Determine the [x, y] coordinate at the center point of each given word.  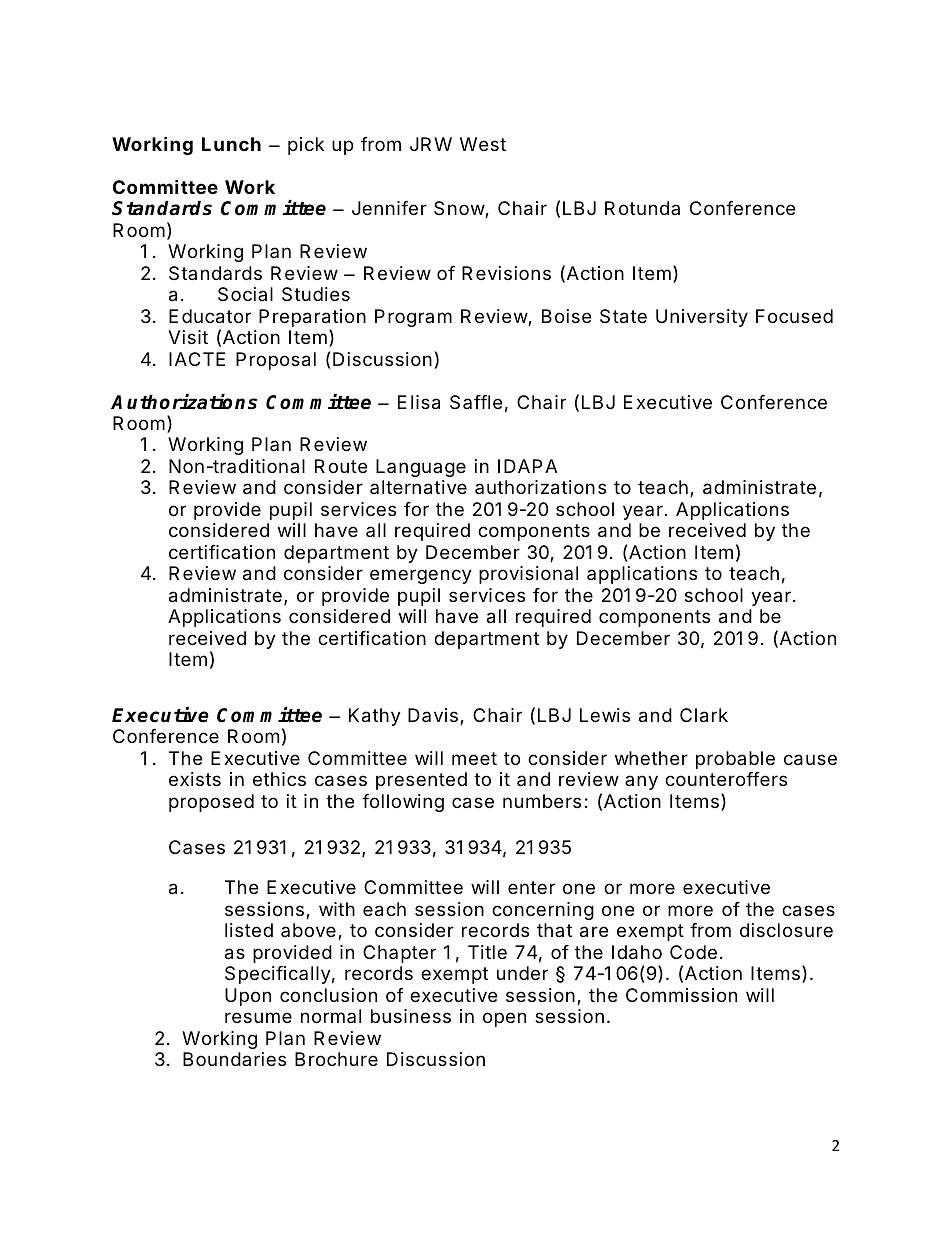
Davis [433, 715]
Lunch [231, 144]
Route [341, 466]
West [483, 144]
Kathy [375, 717]
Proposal [276, 361]
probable [735, 760]
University [702, 318]
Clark [704, 715]
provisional [528, 575]
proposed [211, 803]
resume [258, 1017]
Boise [566, 316]
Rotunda [642, 208]
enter [531, 887]
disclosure [786, 930]
